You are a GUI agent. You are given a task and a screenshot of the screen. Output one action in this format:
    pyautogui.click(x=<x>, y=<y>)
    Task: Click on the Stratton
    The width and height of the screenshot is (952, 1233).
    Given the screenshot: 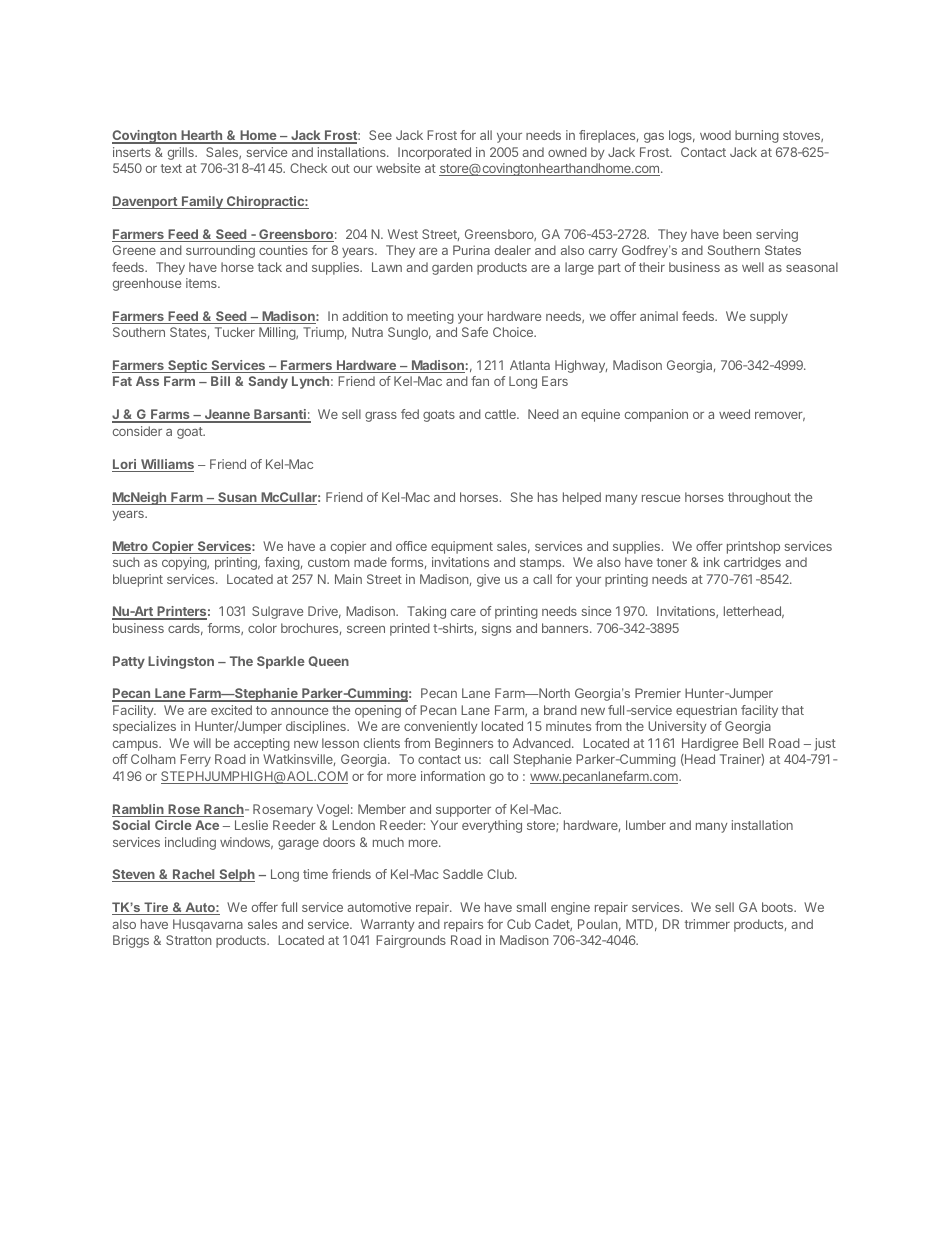 What is the action you would take?
    pyautogui.click(x=188, y=940)
